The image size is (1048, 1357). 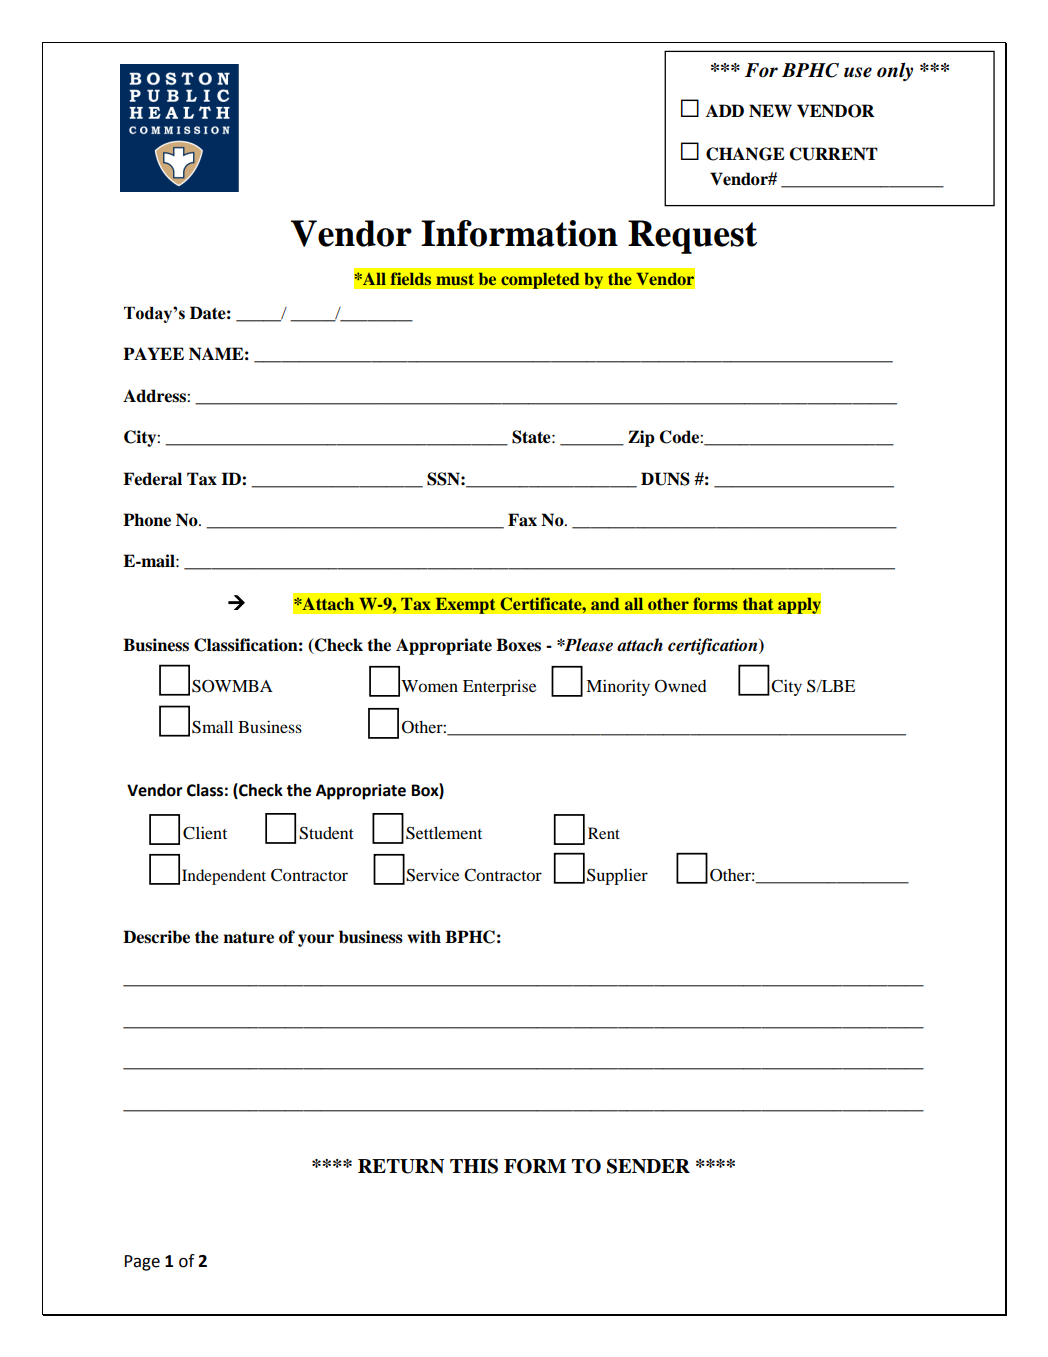 I want to click on completed, so click(x=540, y=280).
